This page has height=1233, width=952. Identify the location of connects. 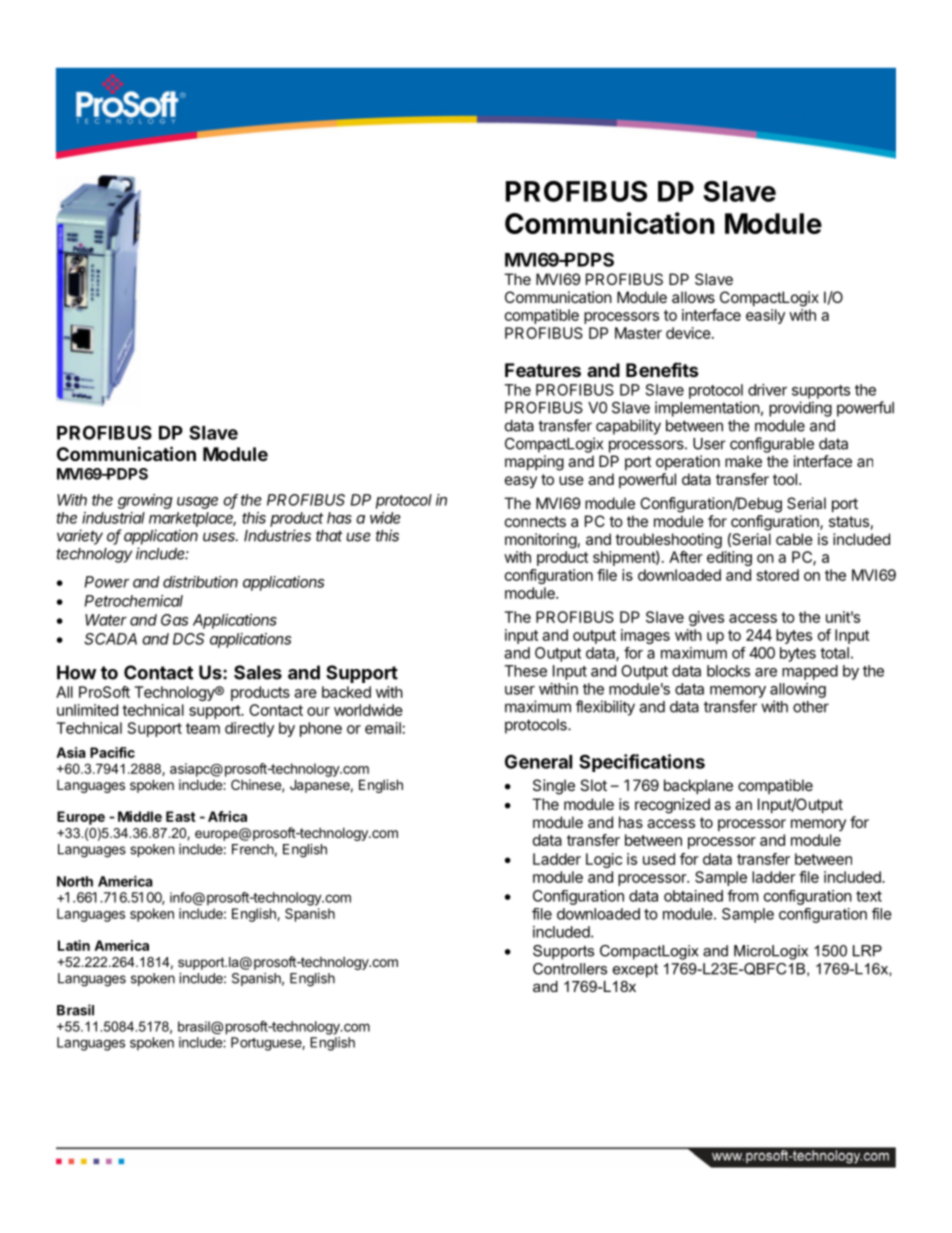
(535, 521).
